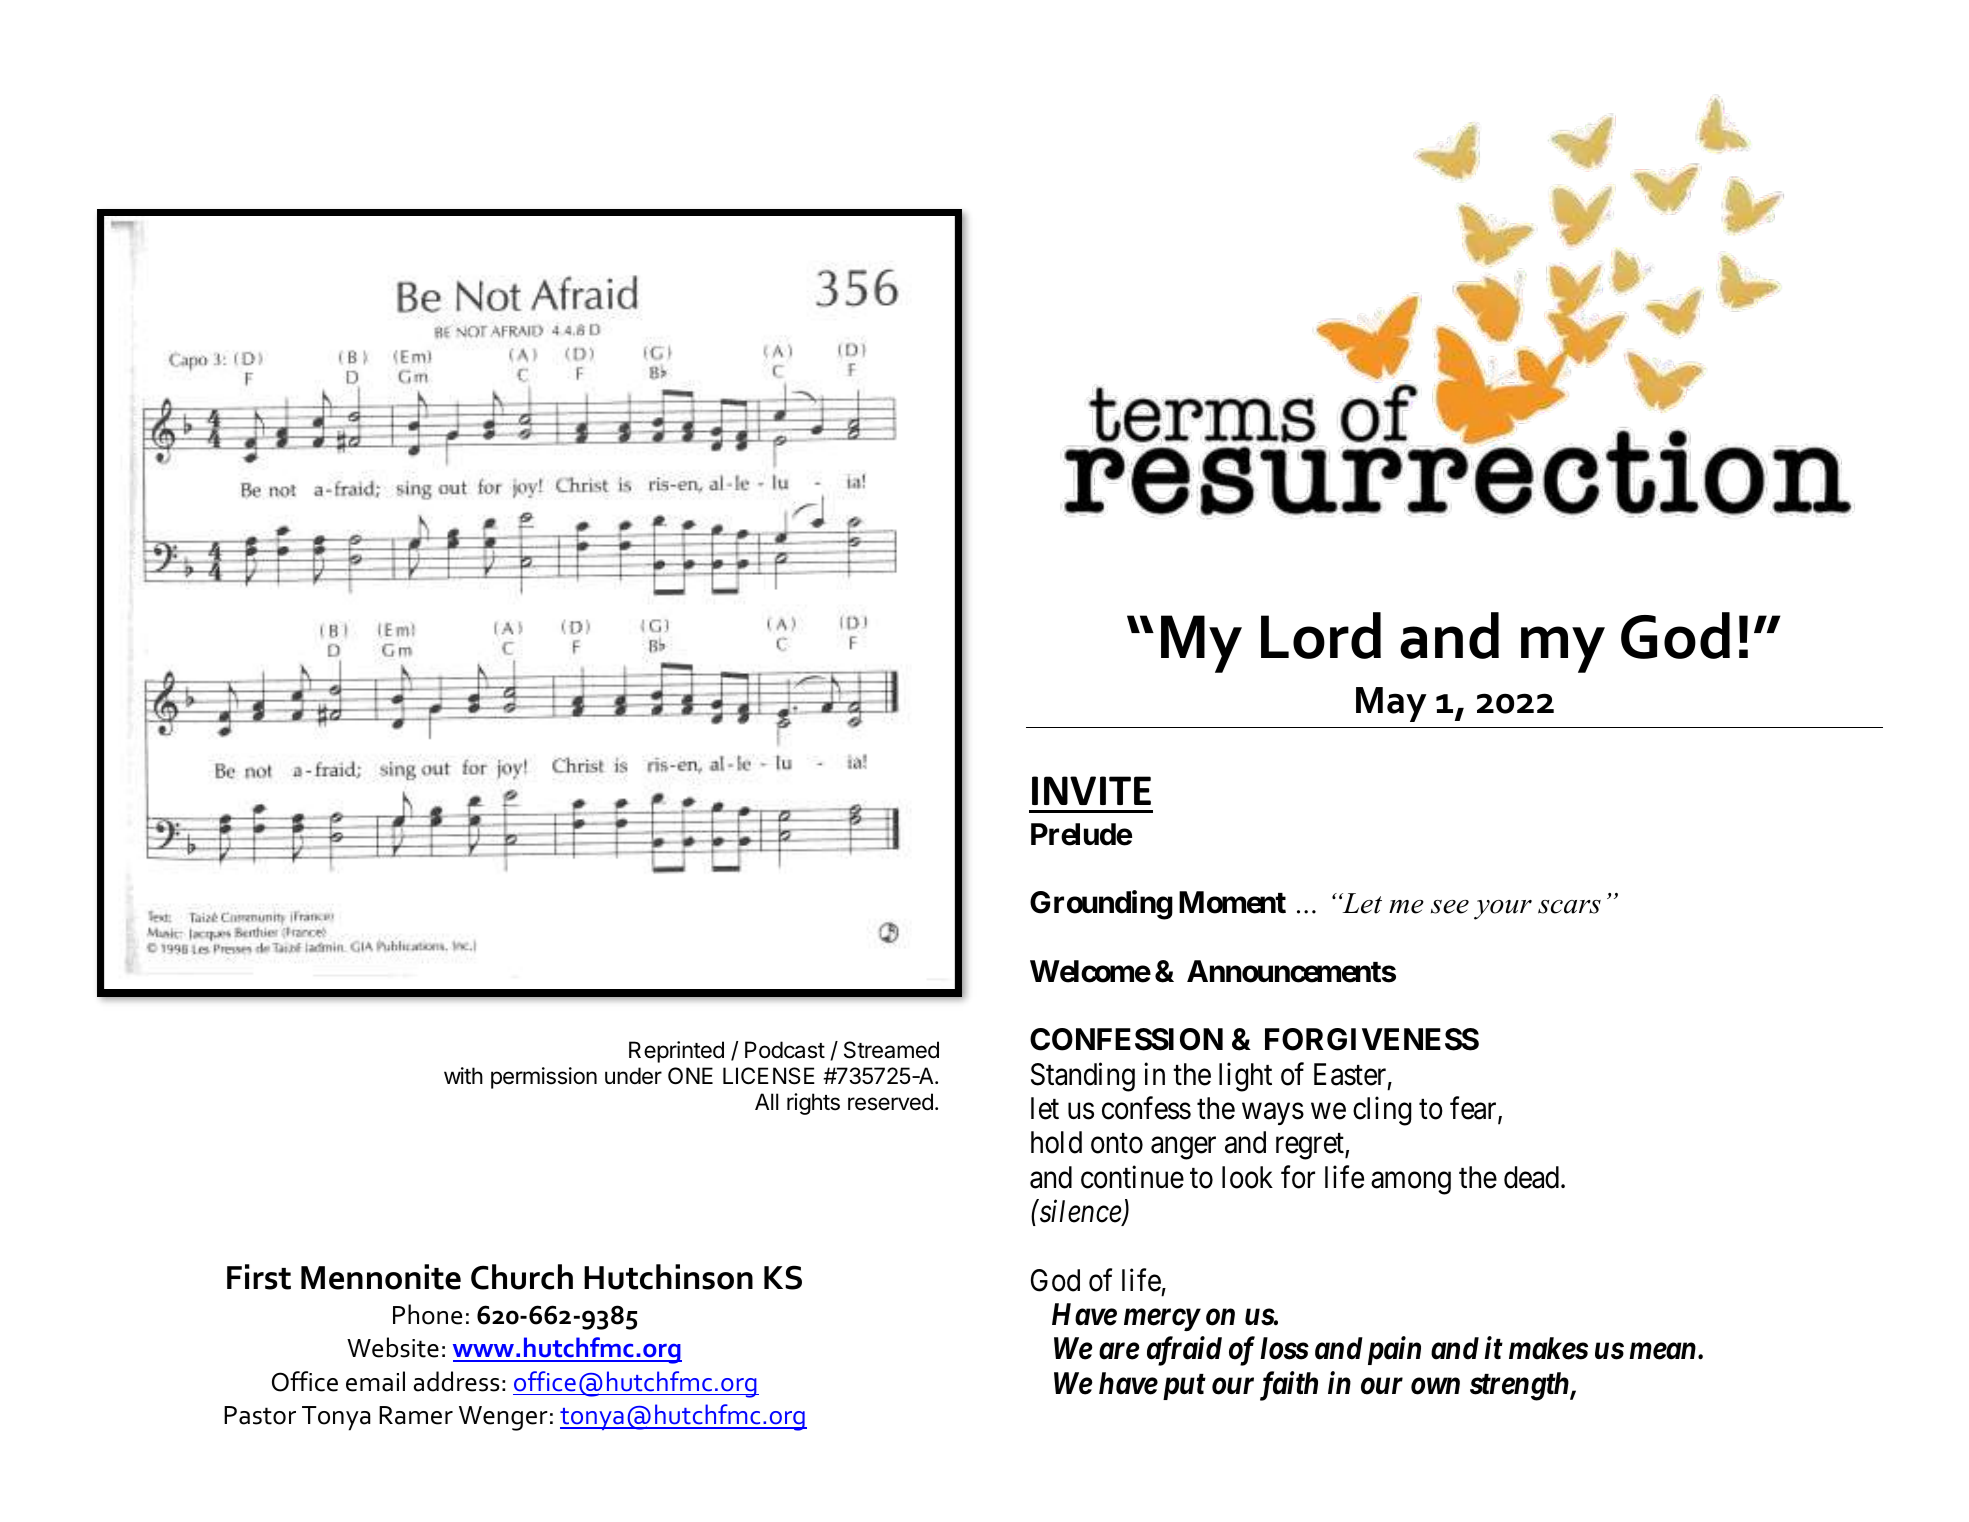 The width and height of the screenshot is (1969, 1522). Describe the element at coordinates (456, 1381) in the screenshot. I see `address` at that location.
